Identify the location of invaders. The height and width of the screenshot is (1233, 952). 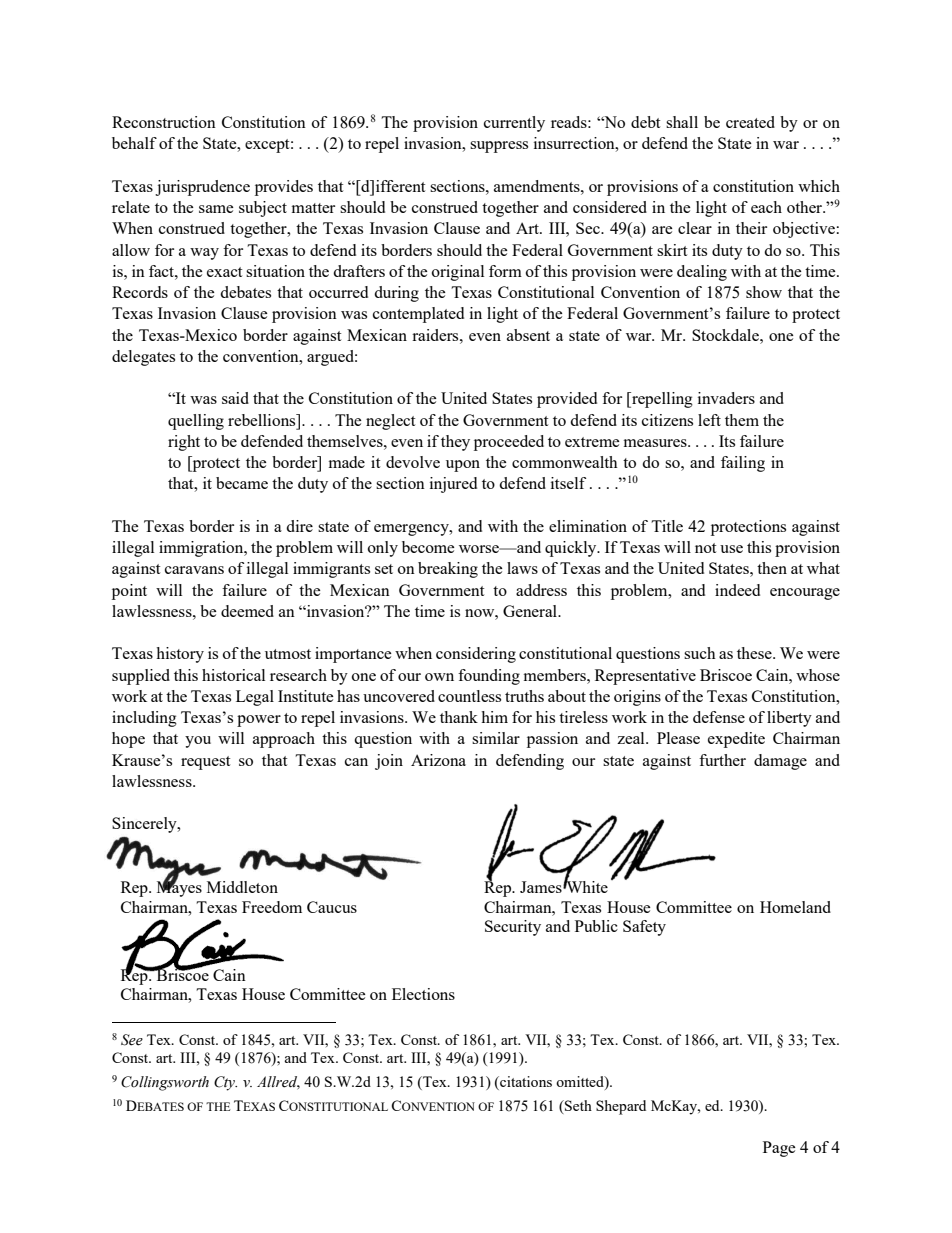
(726, 398).
